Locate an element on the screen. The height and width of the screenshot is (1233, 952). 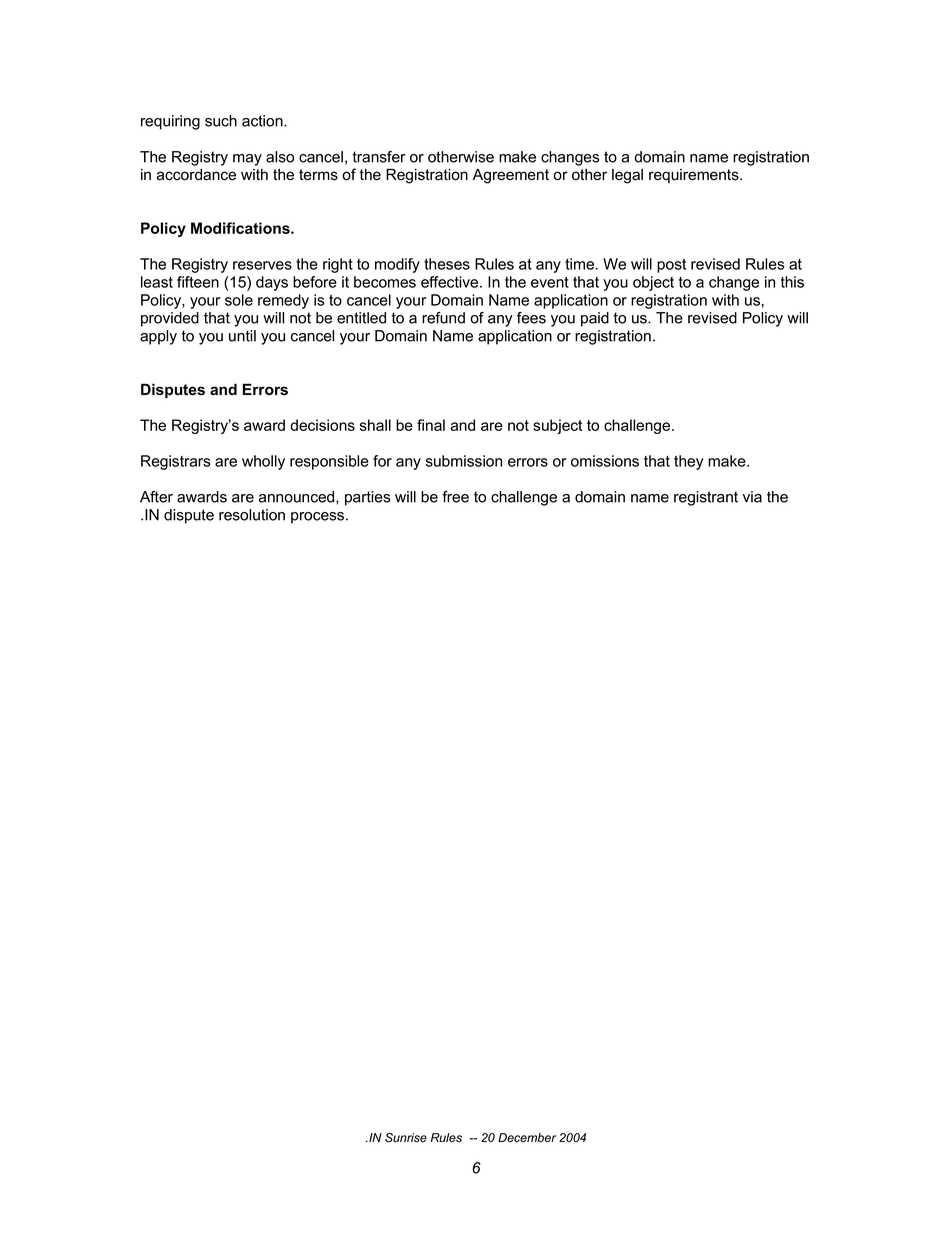
Sunrise is located at coordinates (406, 1138).
